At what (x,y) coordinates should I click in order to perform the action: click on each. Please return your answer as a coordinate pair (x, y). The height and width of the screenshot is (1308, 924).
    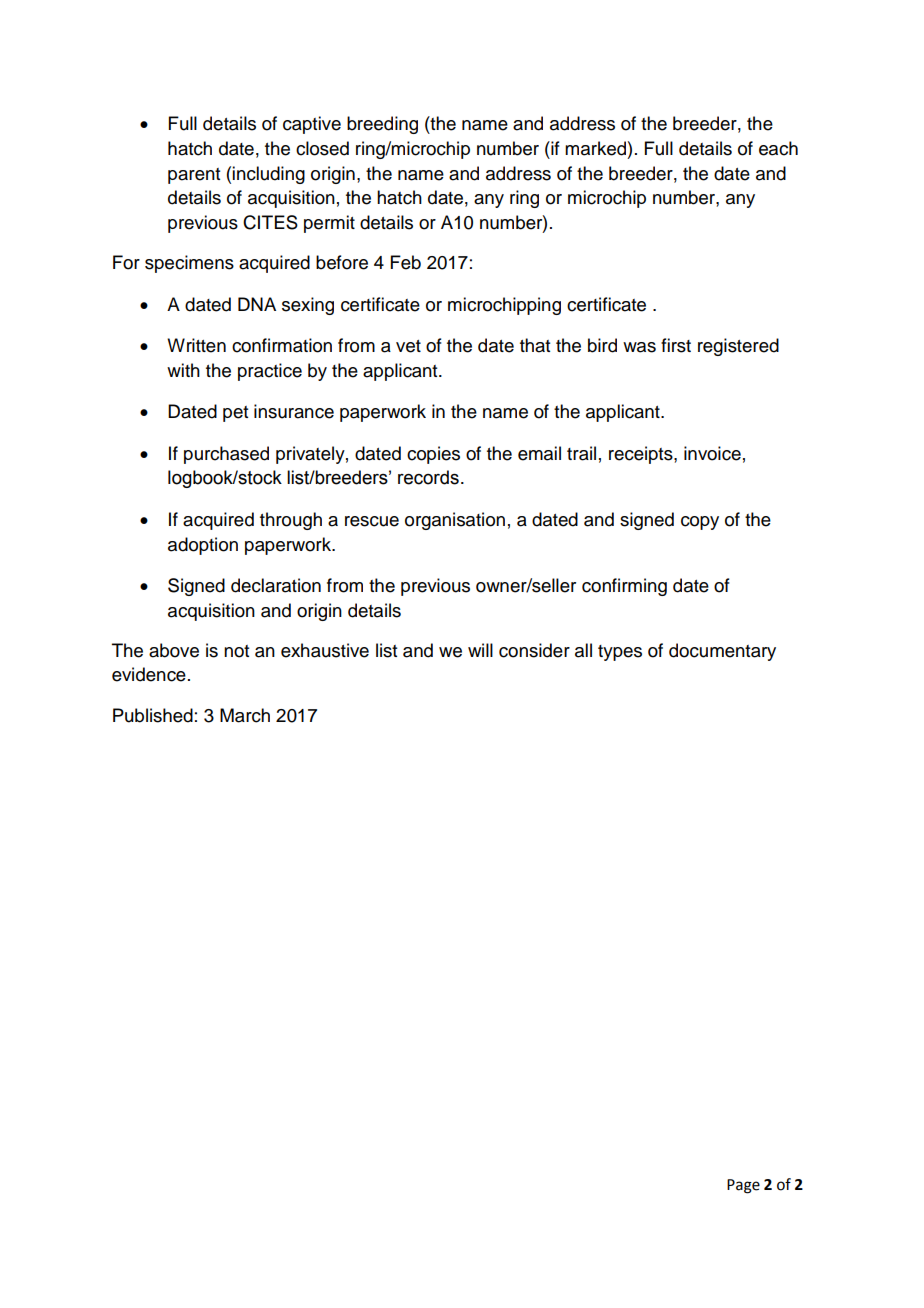
    Looking at the image, I should click on (778, 148).
